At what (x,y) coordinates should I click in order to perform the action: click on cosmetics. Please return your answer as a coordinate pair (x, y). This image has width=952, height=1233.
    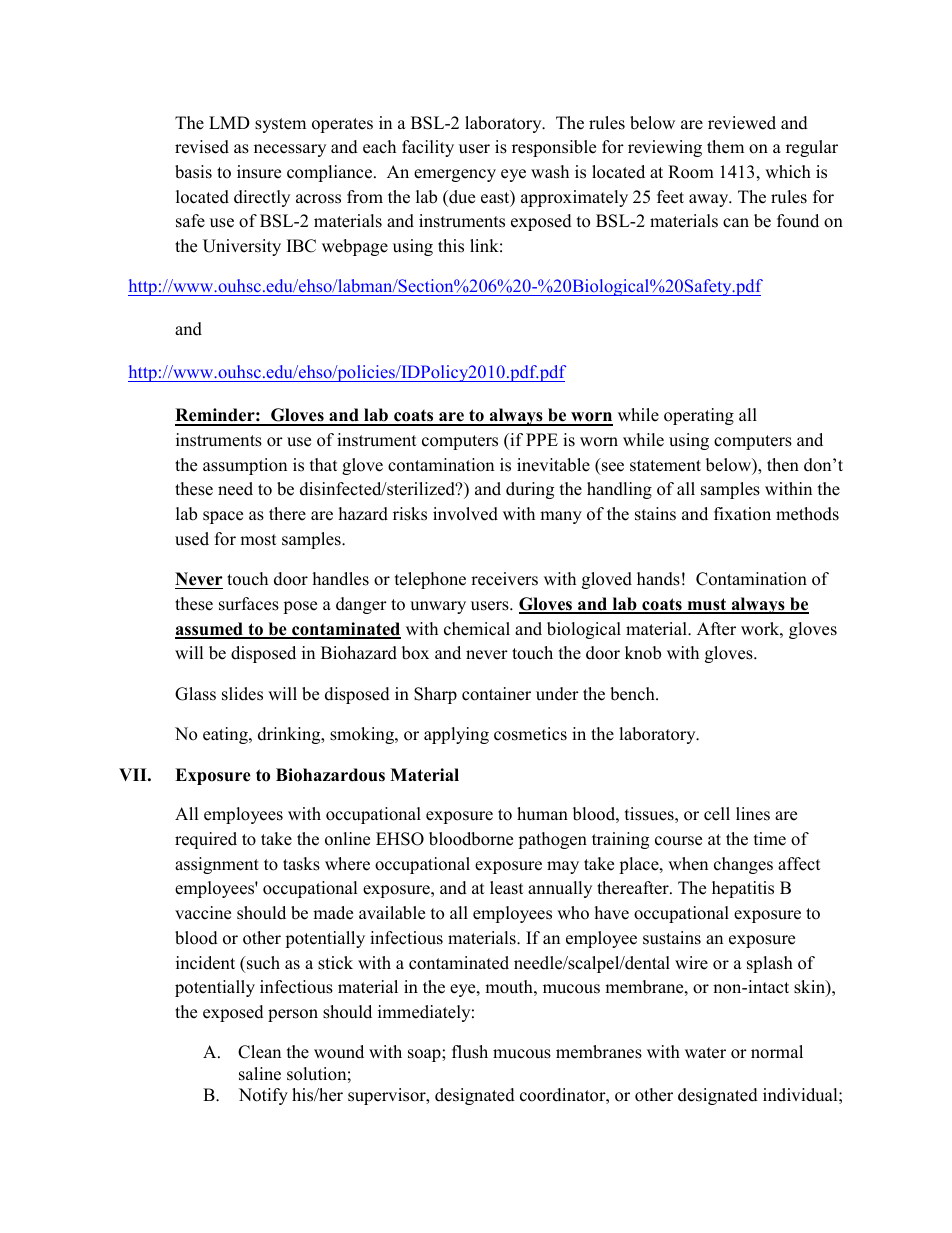
    Looking at the image, I should click on (530, 734).
